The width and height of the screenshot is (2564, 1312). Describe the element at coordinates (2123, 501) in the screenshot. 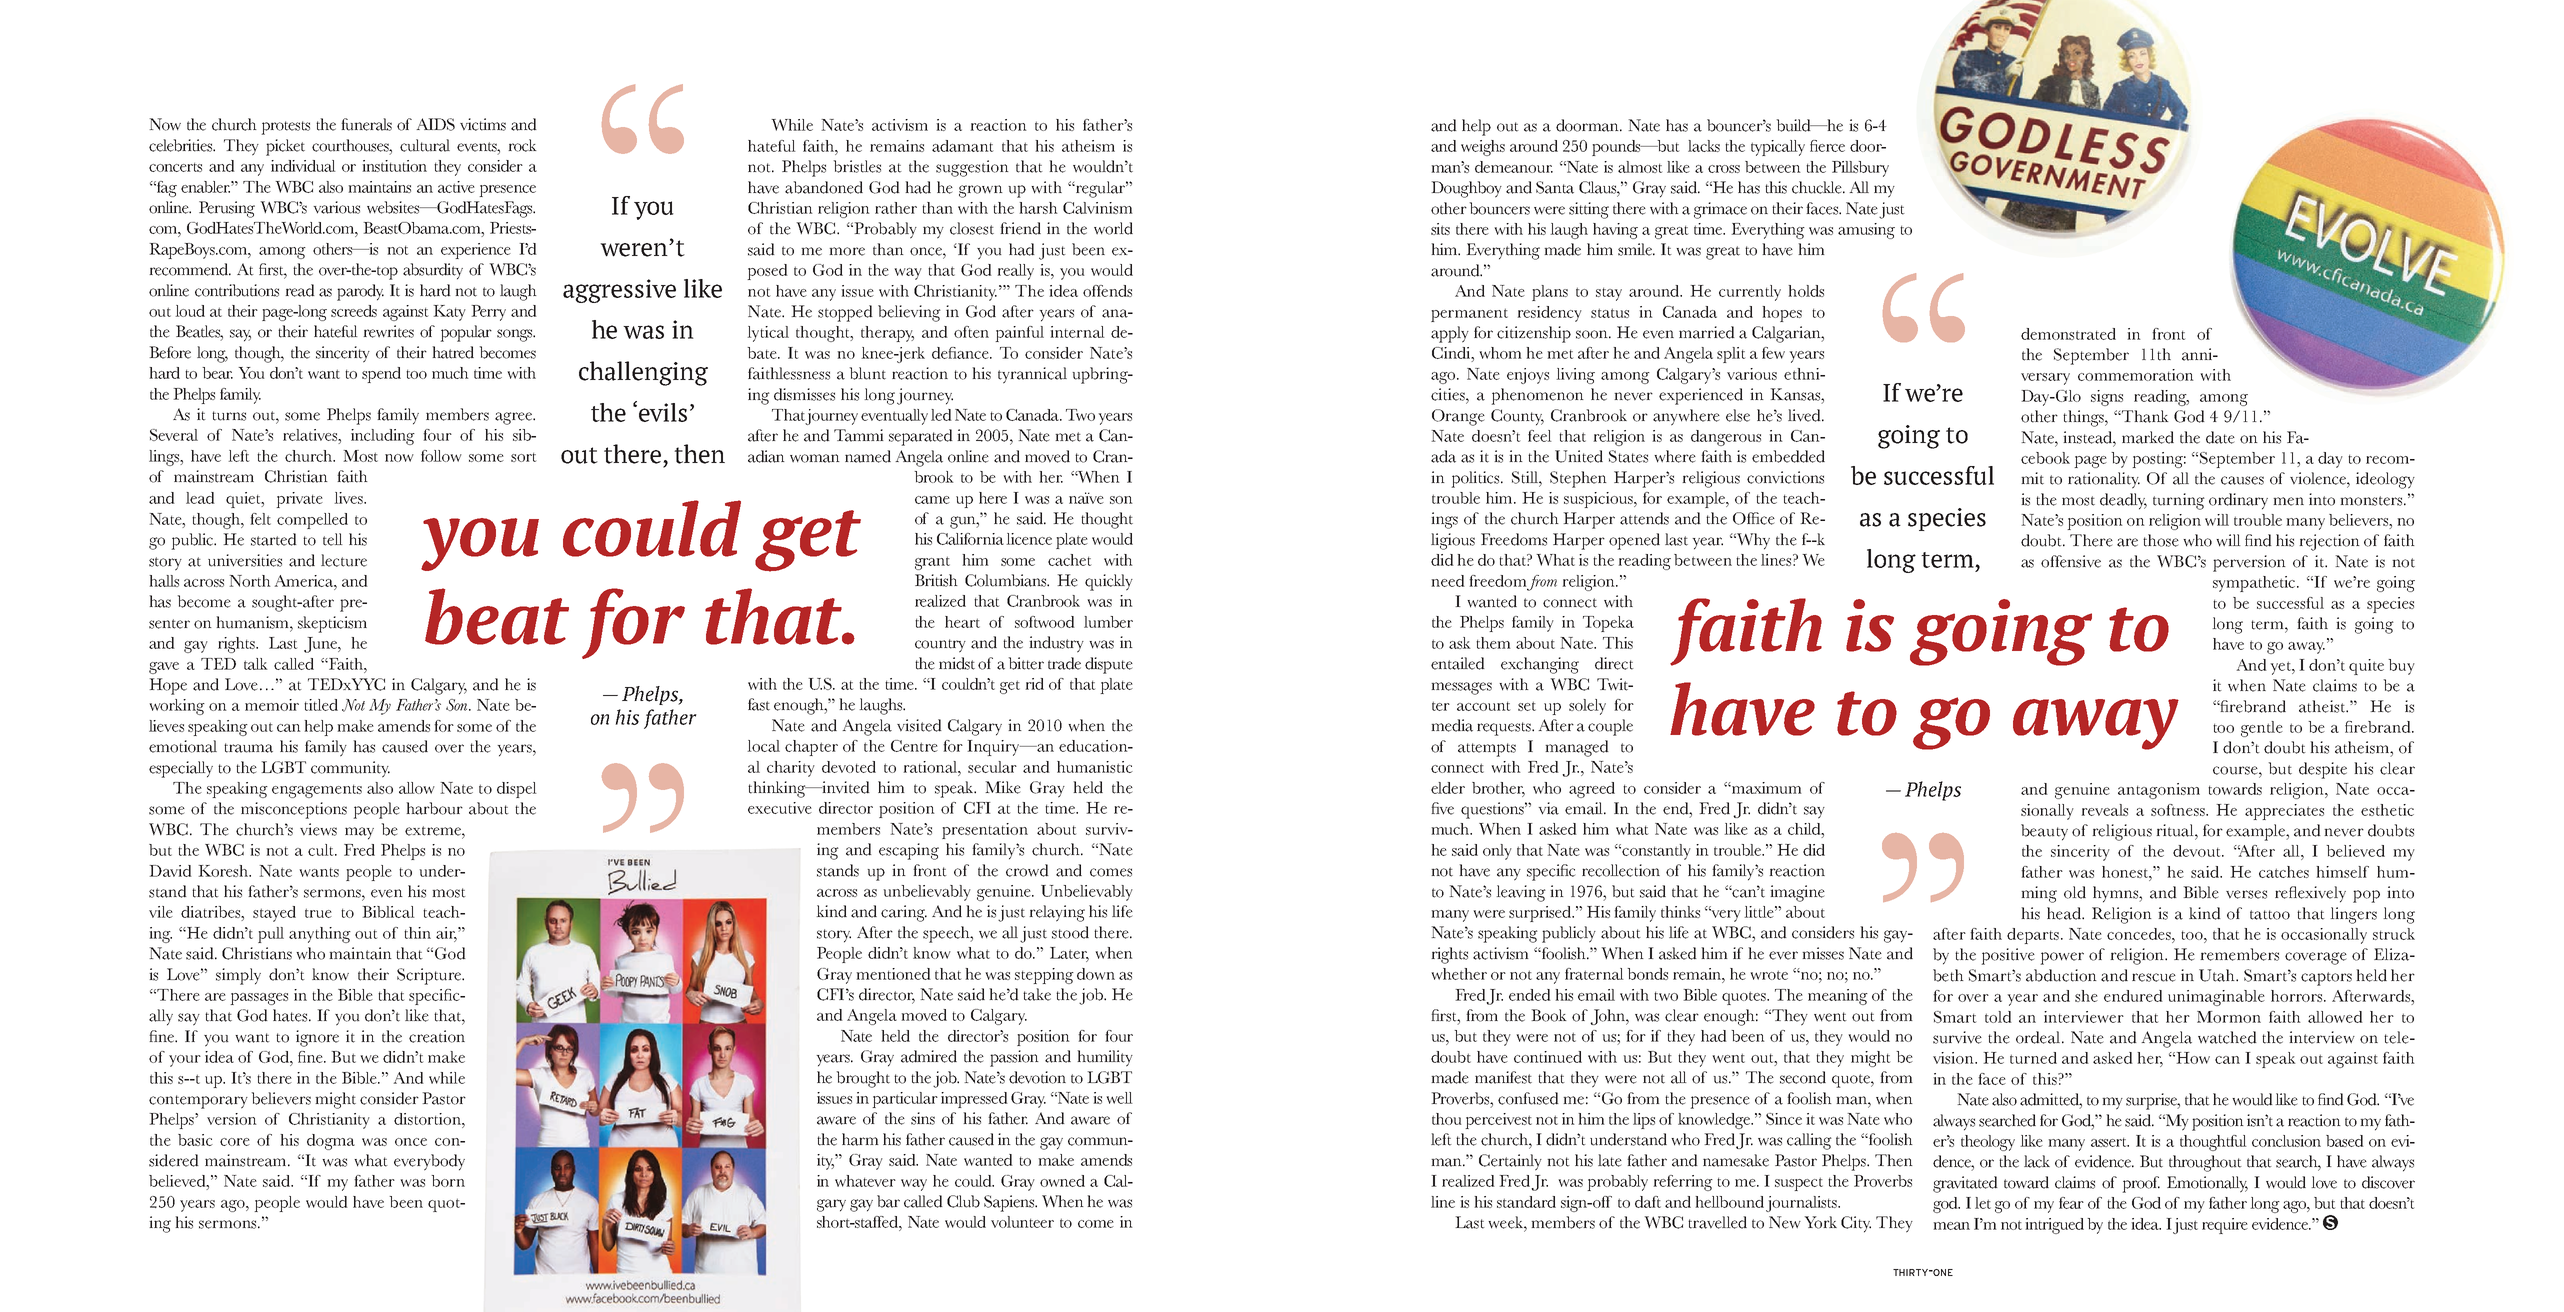

I see `deadly` at that location.
